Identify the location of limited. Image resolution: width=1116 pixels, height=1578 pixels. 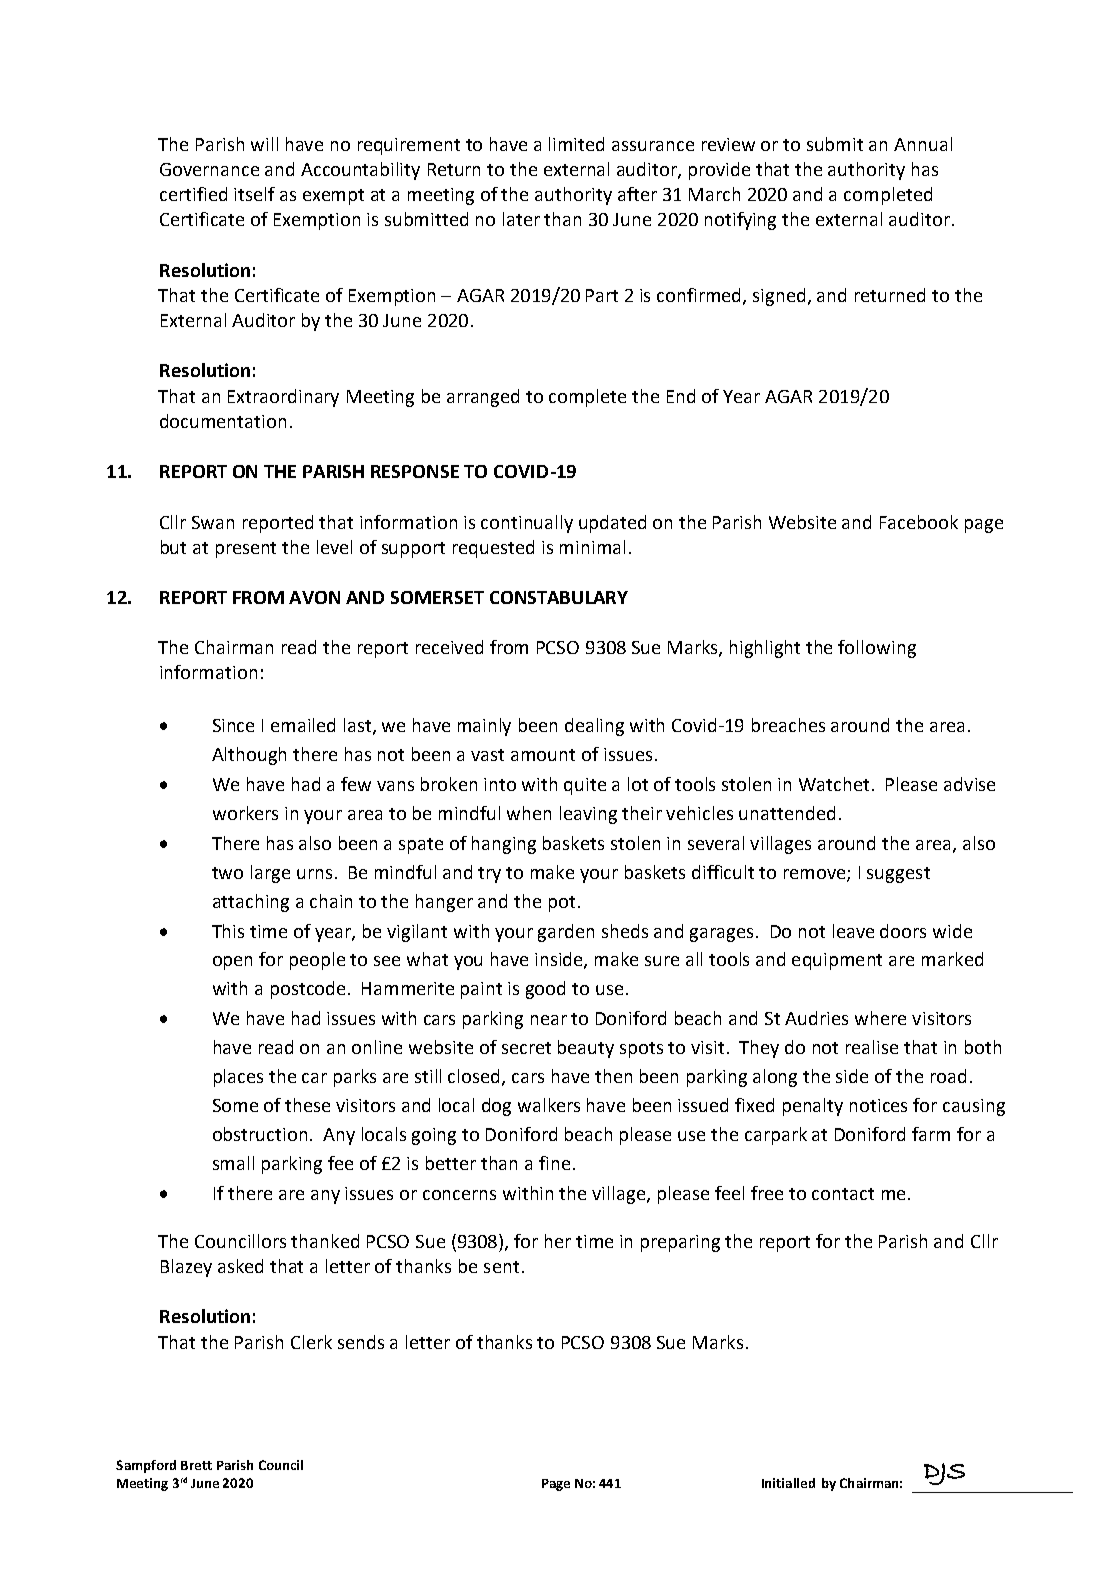
(576, 144).
